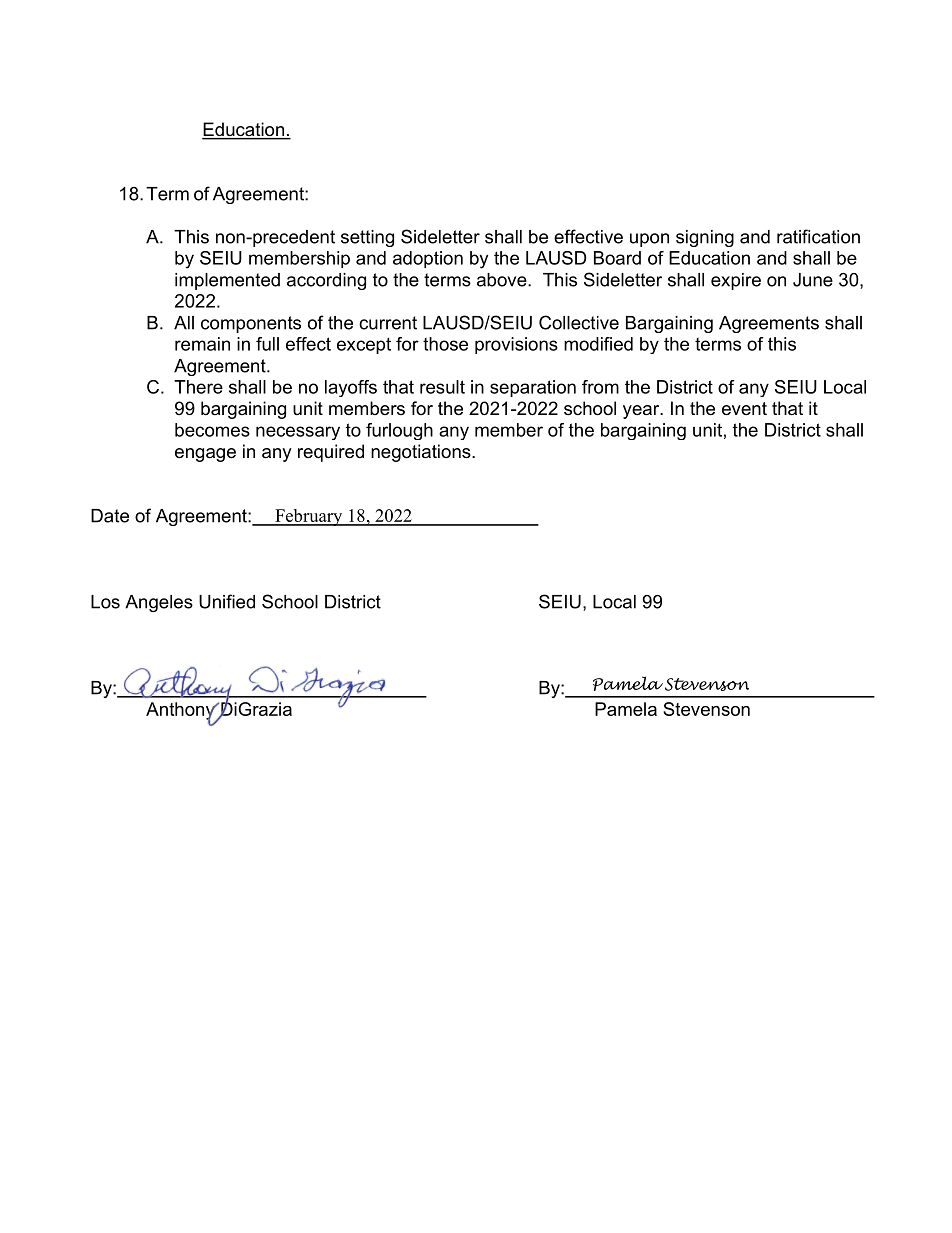 The width and height of the screenshot is (952, 1233). I want to click on implemented, so click(227, 281).
